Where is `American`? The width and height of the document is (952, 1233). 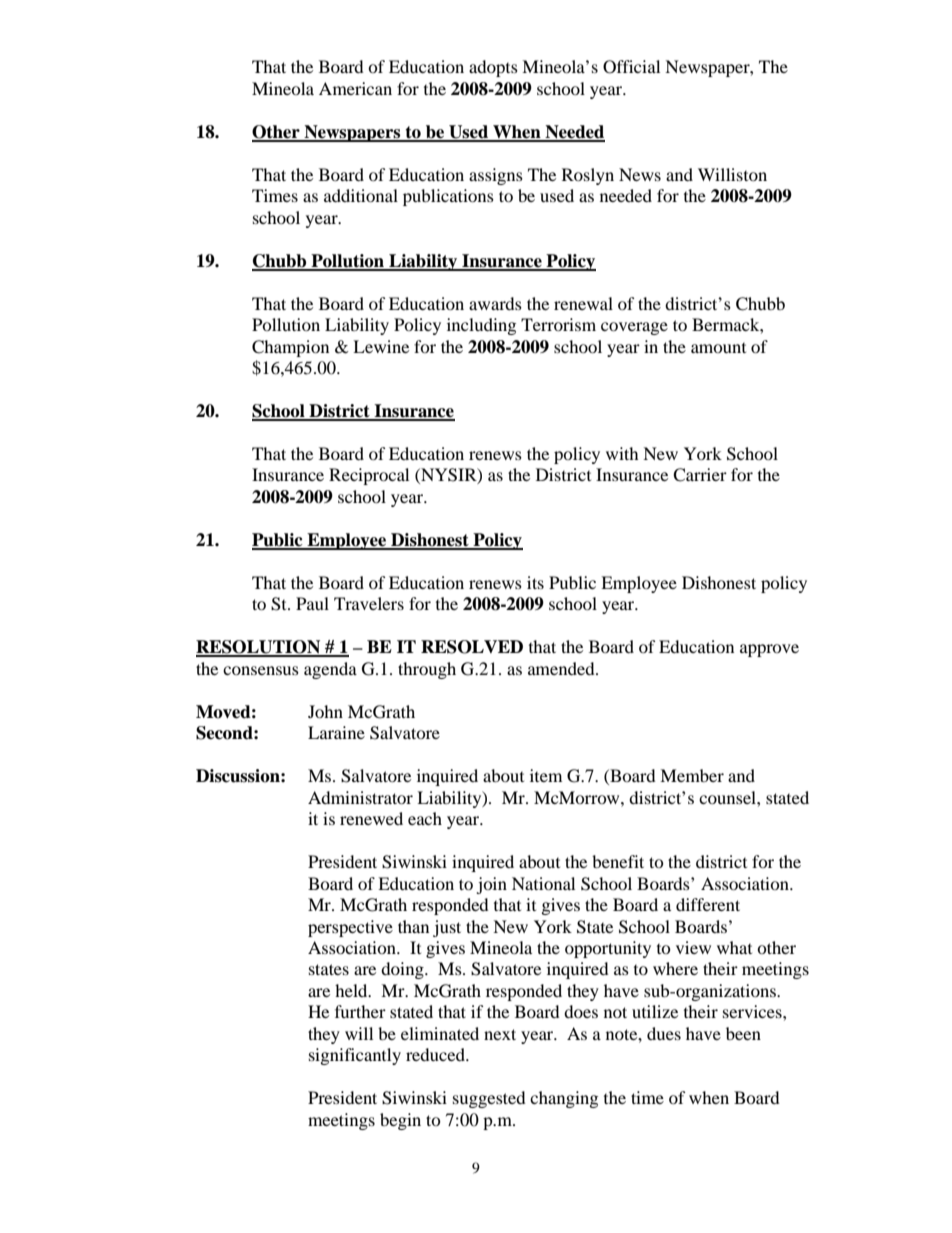
American is located at coordinates (355, 88).
